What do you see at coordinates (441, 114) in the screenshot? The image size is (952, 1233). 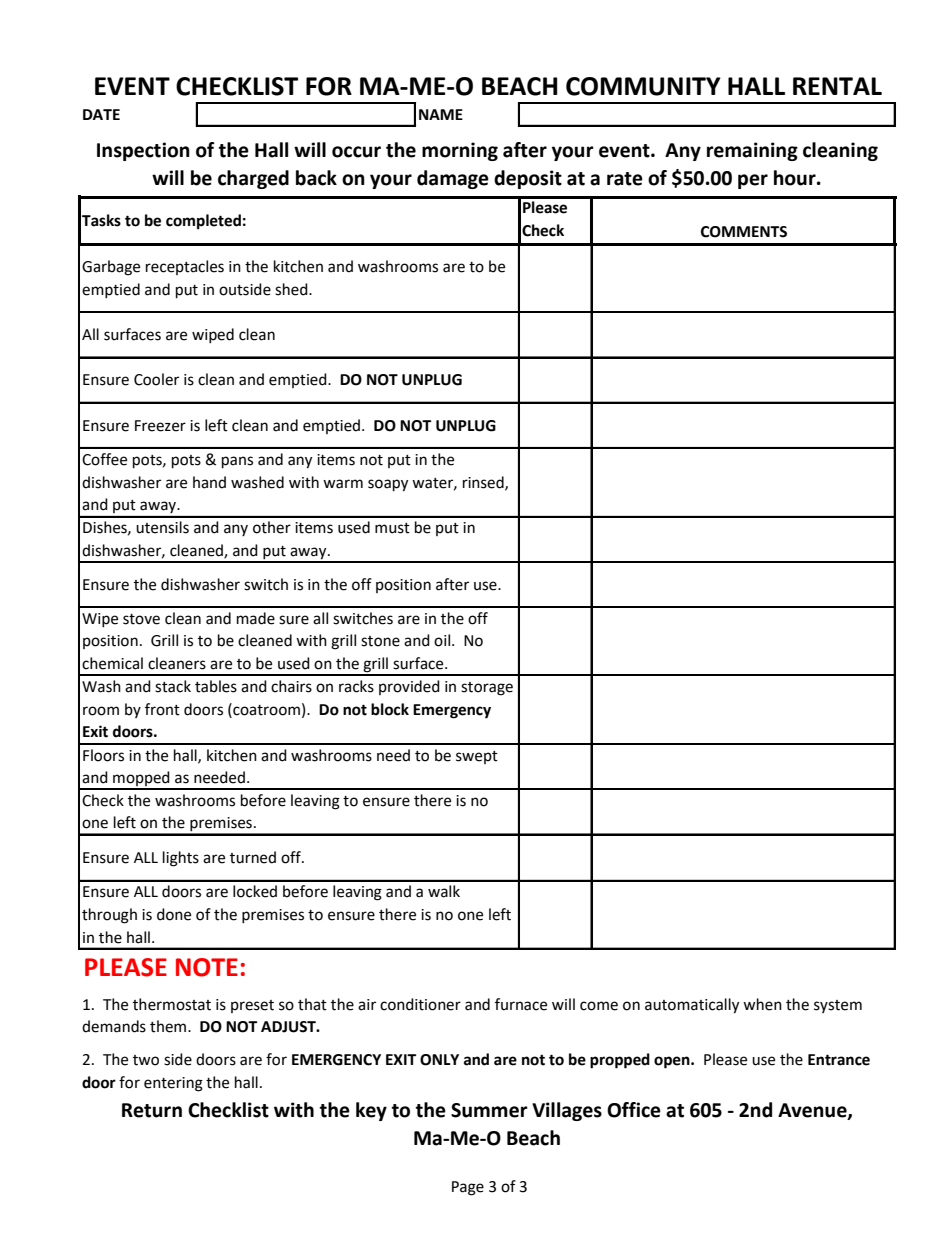 I see `NAME` at bounding box center [441, 114].
